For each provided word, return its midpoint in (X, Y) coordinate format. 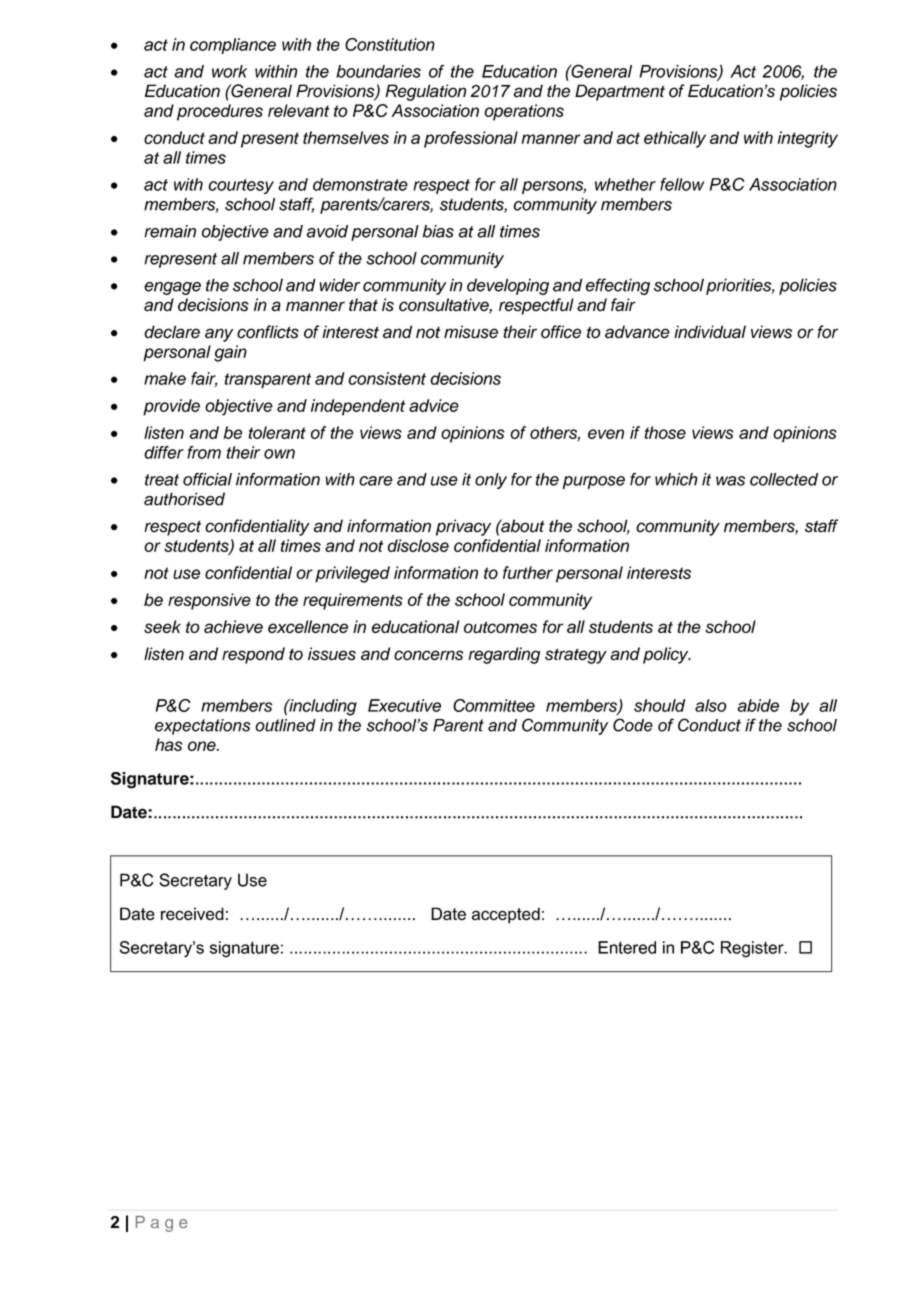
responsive (209, 601)
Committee (494, 705)
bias (438, 231)
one (203, 746)
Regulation (425, 92)
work (229, 71)
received (192, 914)
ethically (675, 139)
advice (434, 405)
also (711, 705)
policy (667, 655)
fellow (682, 184)
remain (170, 231)
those (665, 432)
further (528, 572)
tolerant (277, 432)
